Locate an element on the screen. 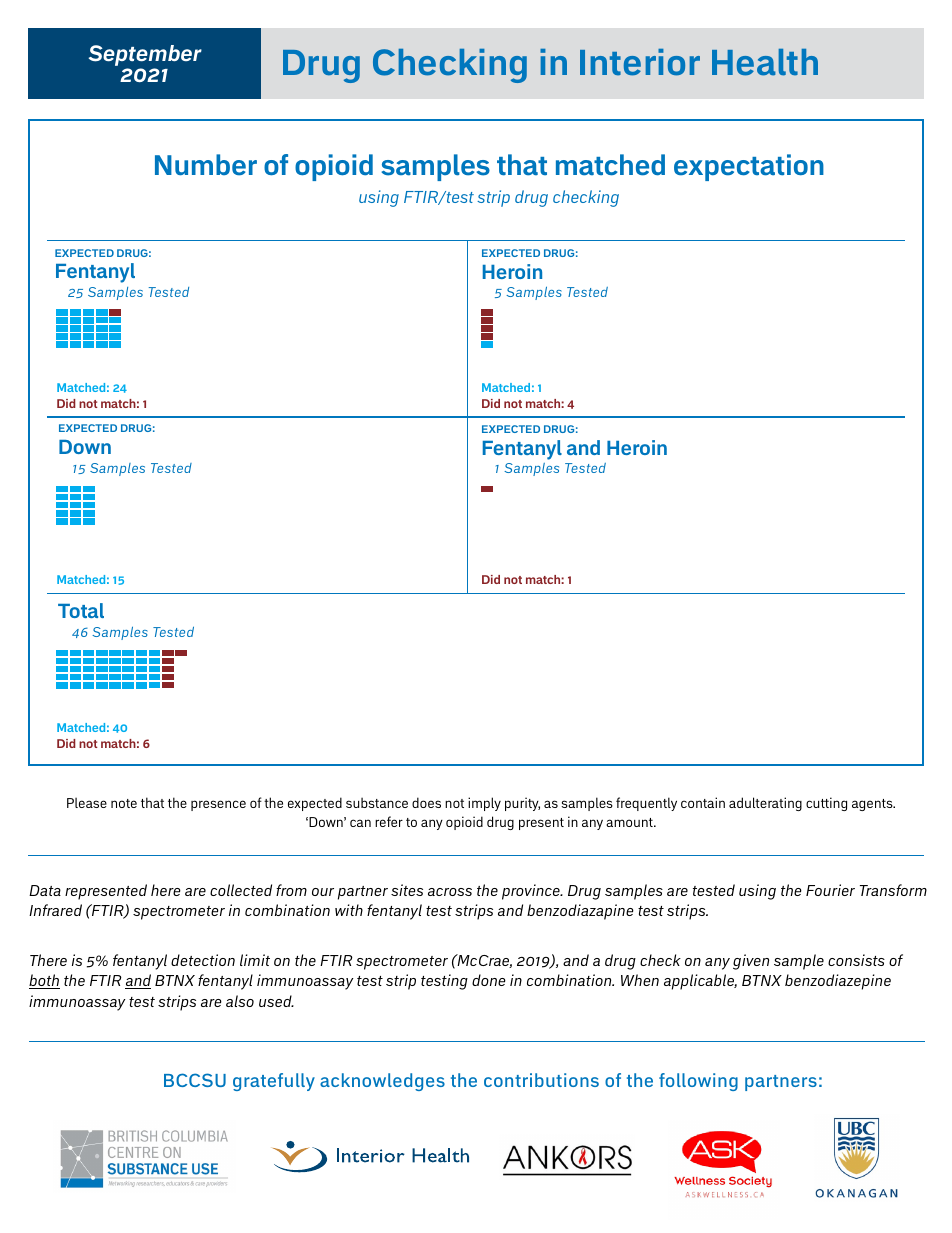 This screenshot has height=1233, width=952. does is located at coordinates (426, 802).
